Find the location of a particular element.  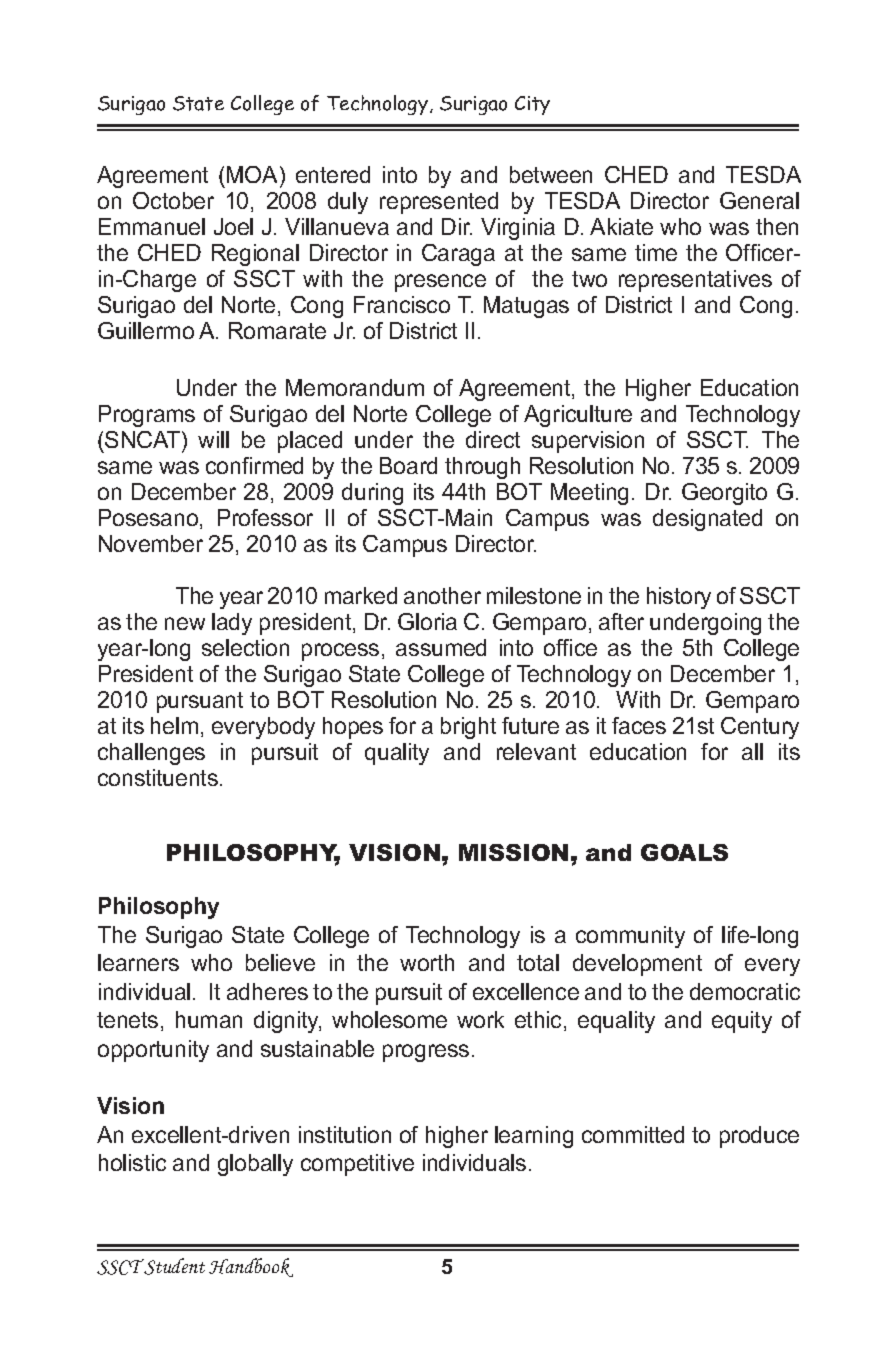

constituents is located at coordinates (158, 777).
